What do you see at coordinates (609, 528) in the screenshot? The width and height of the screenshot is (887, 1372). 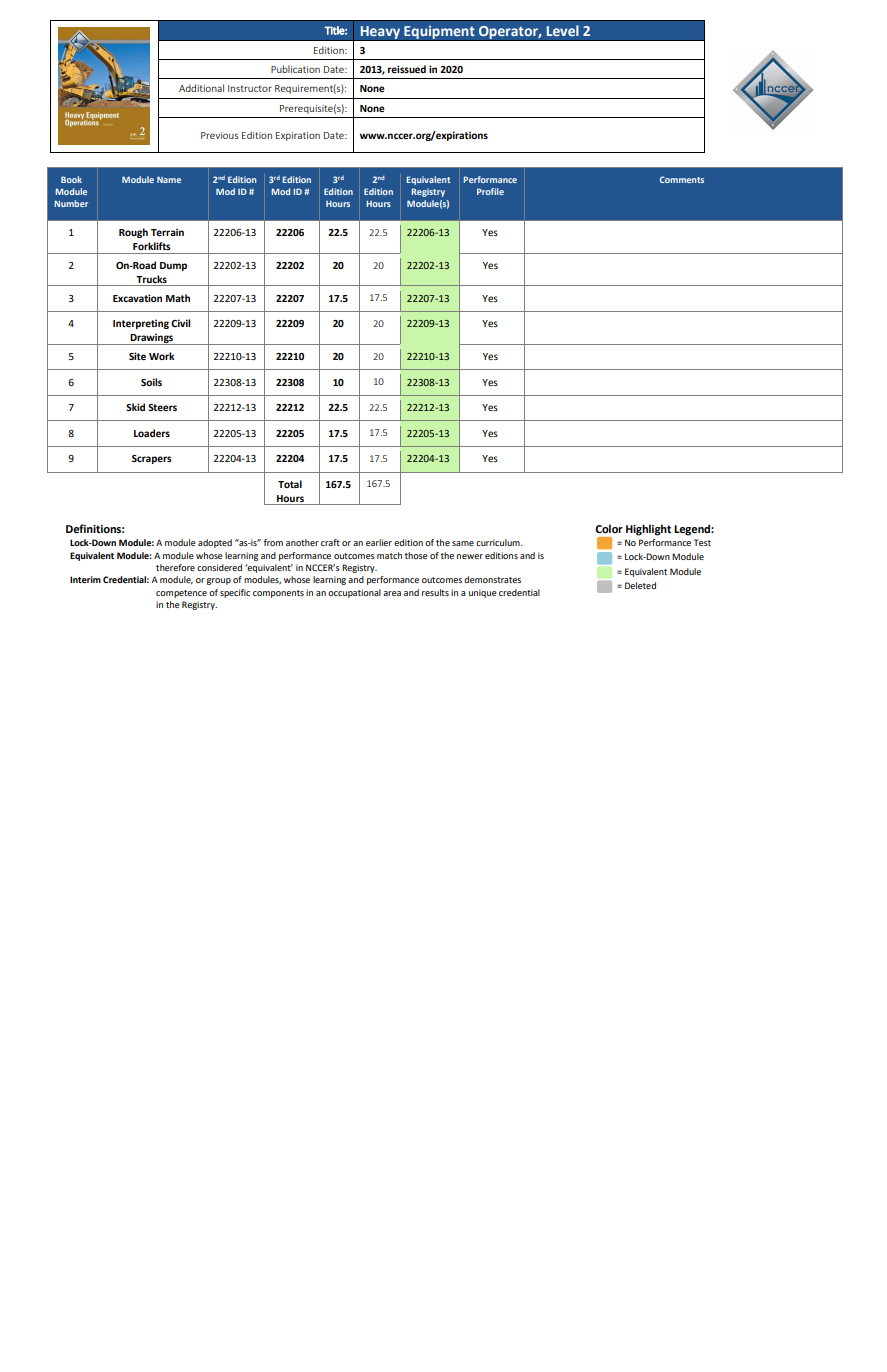 I see `Color` at bounding box center [609, 528].
